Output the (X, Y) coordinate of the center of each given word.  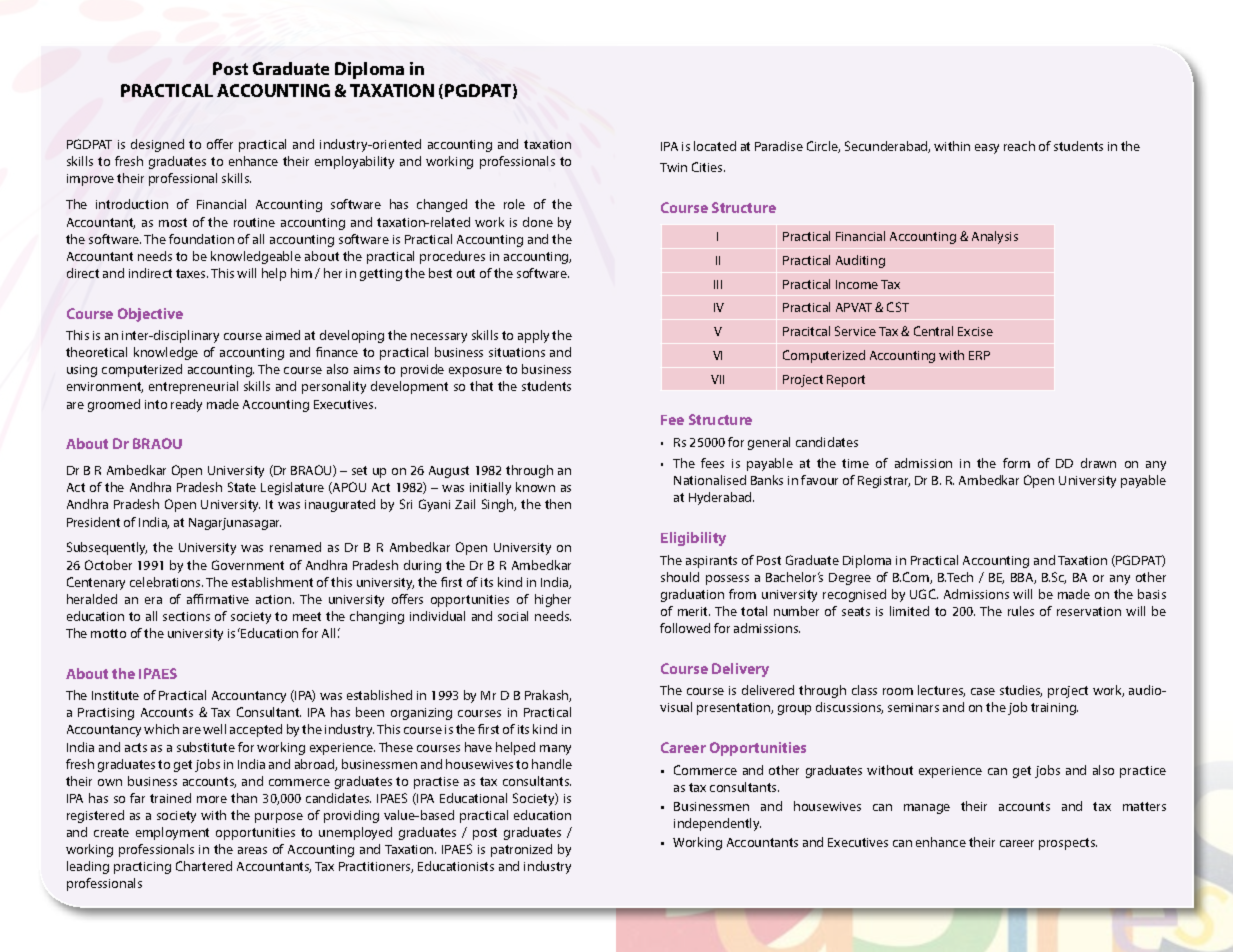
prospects (1068, 844)
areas (252, 850)
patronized (521, 850)
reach (1019, 146)
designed (157, 145)
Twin (673, 167)
